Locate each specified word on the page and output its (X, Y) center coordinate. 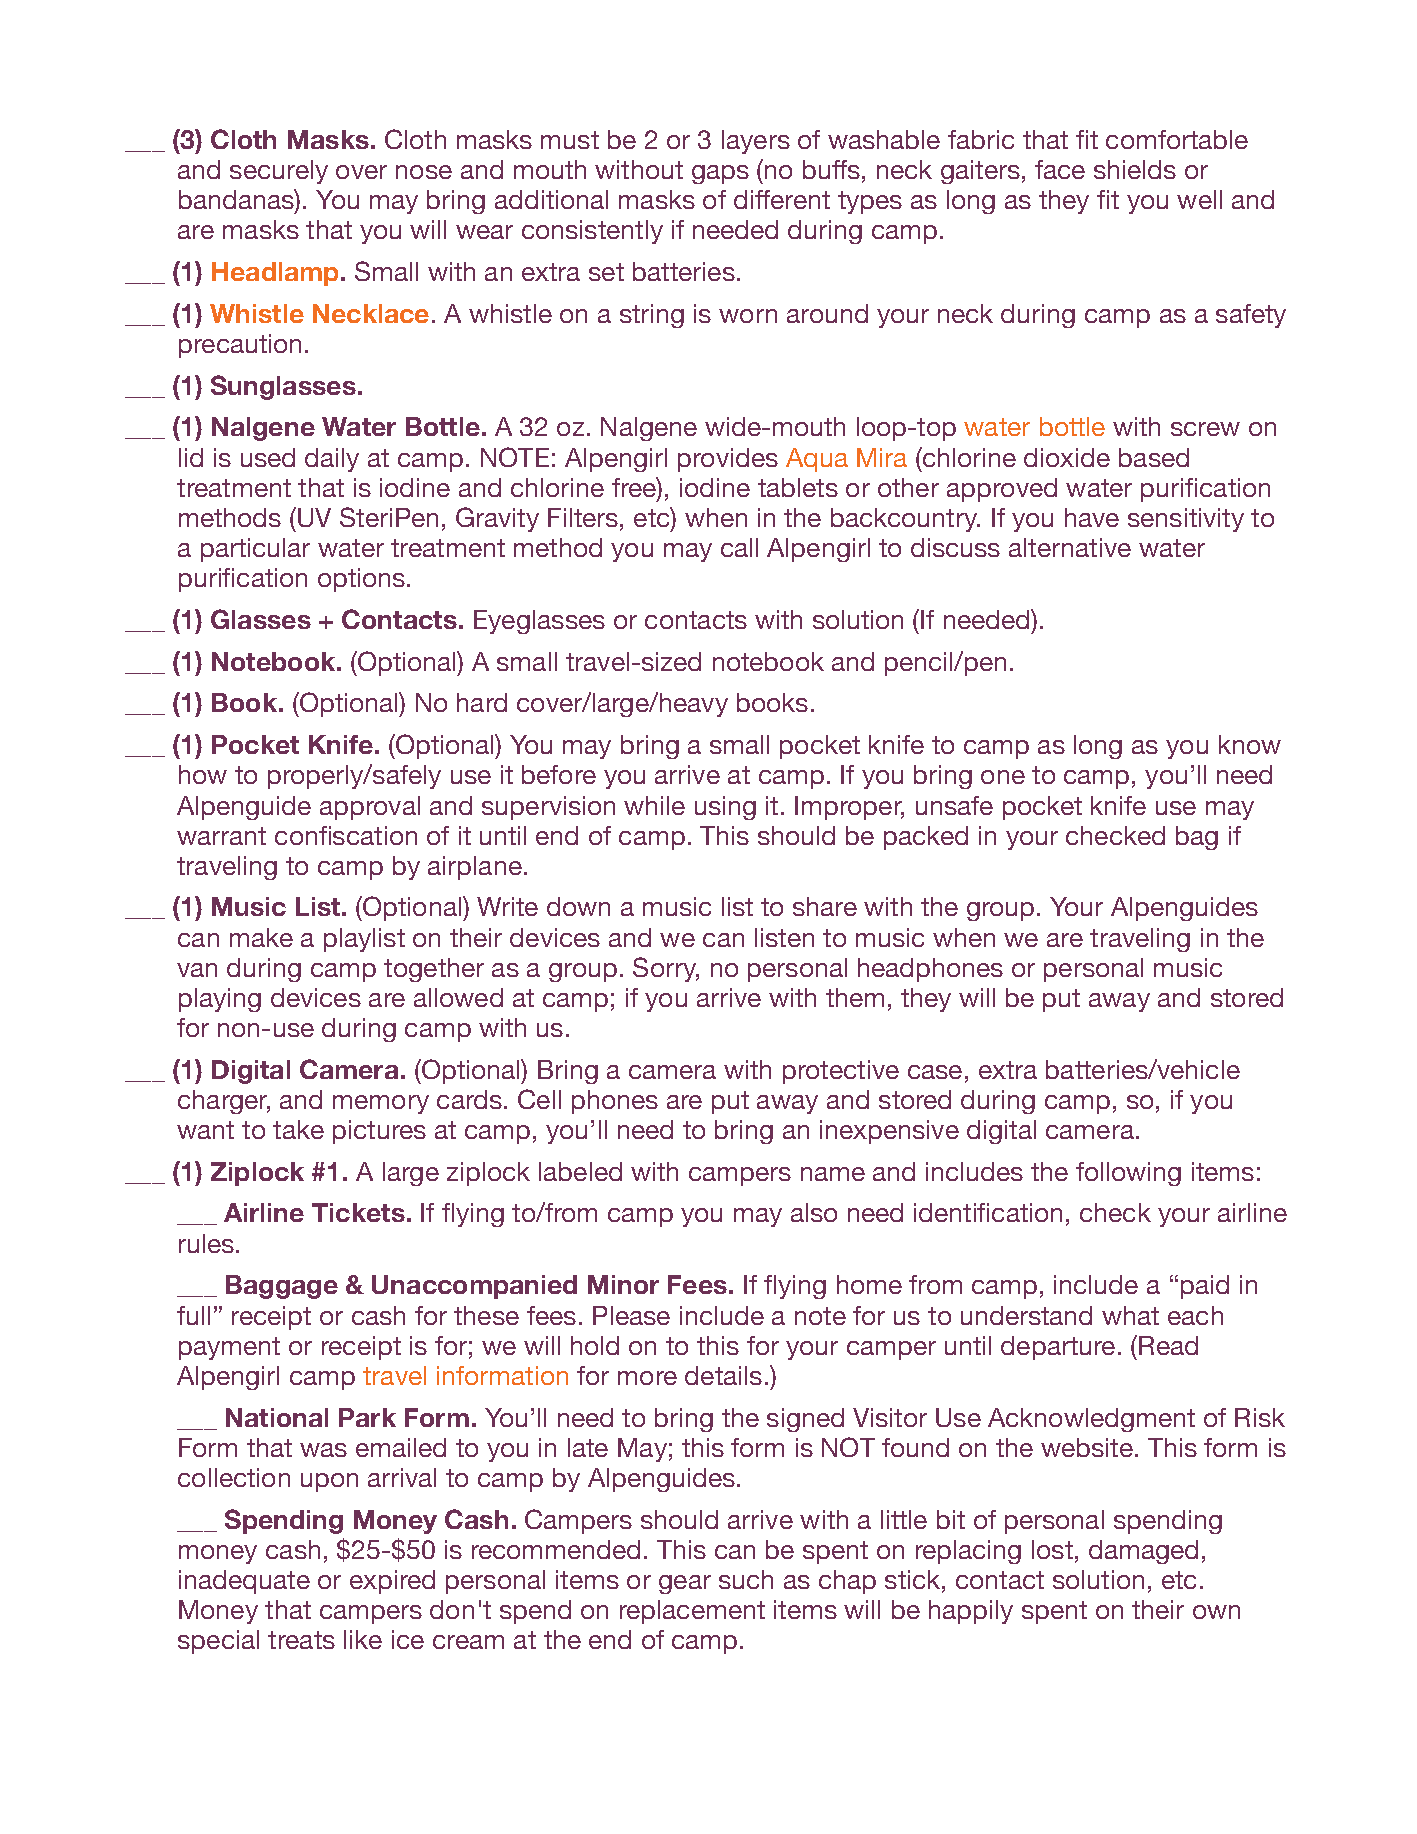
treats (301, 1640)
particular (255, 550)
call (739, 547)
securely (279, 172)
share (825, 906)
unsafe (954, 805)
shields (1135, 169)
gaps (720, 174)
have (1092, 517)
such (746, 1579)
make (261, 937)
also (814, 1212)
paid (1205, 1287)
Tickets (358, 1212)
